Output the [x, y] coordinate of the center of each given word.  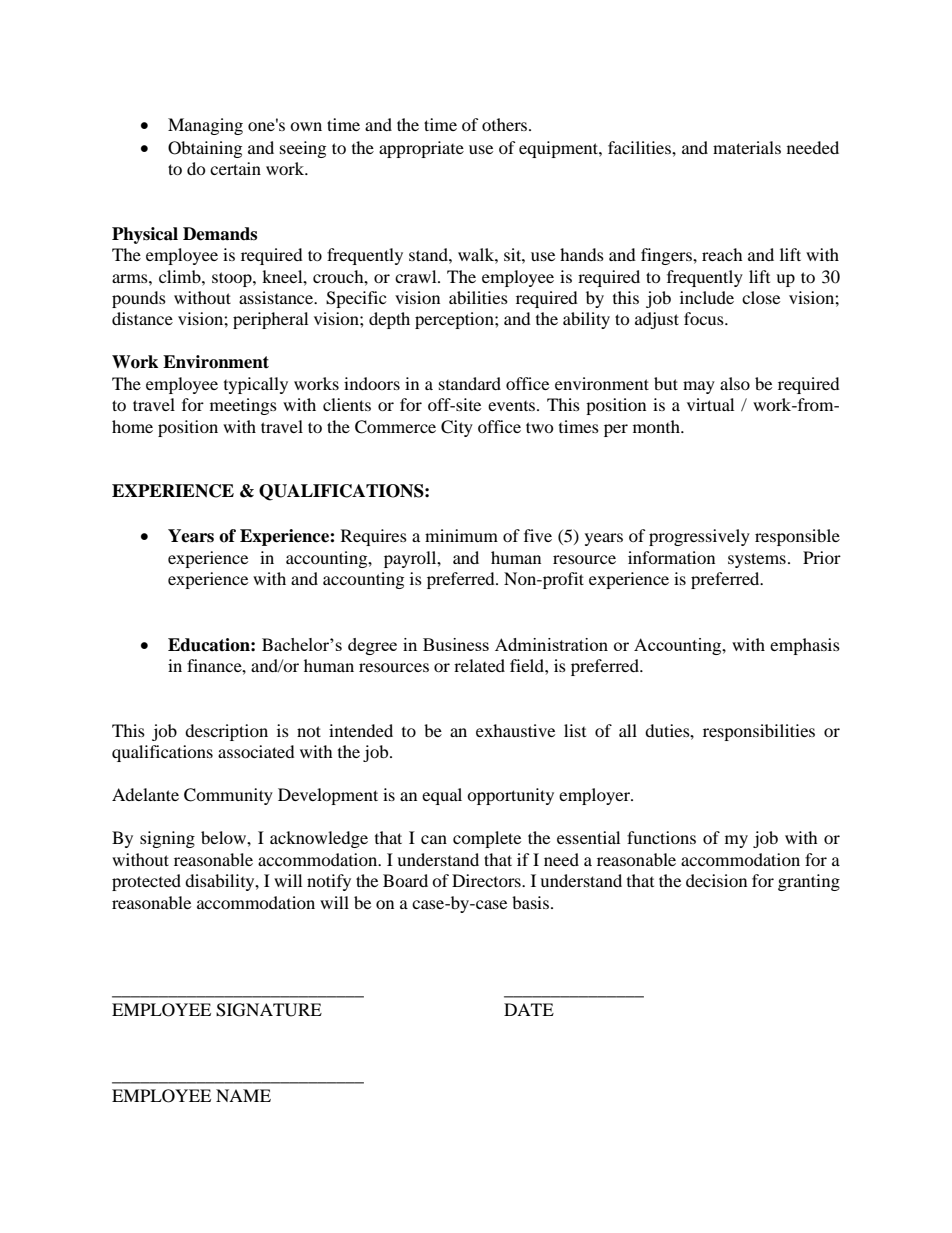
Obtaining [205, 149]
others [506, 124]
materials [747, 147]
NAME [243, 1095]
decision [716, 880]
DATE [529, 1009]
